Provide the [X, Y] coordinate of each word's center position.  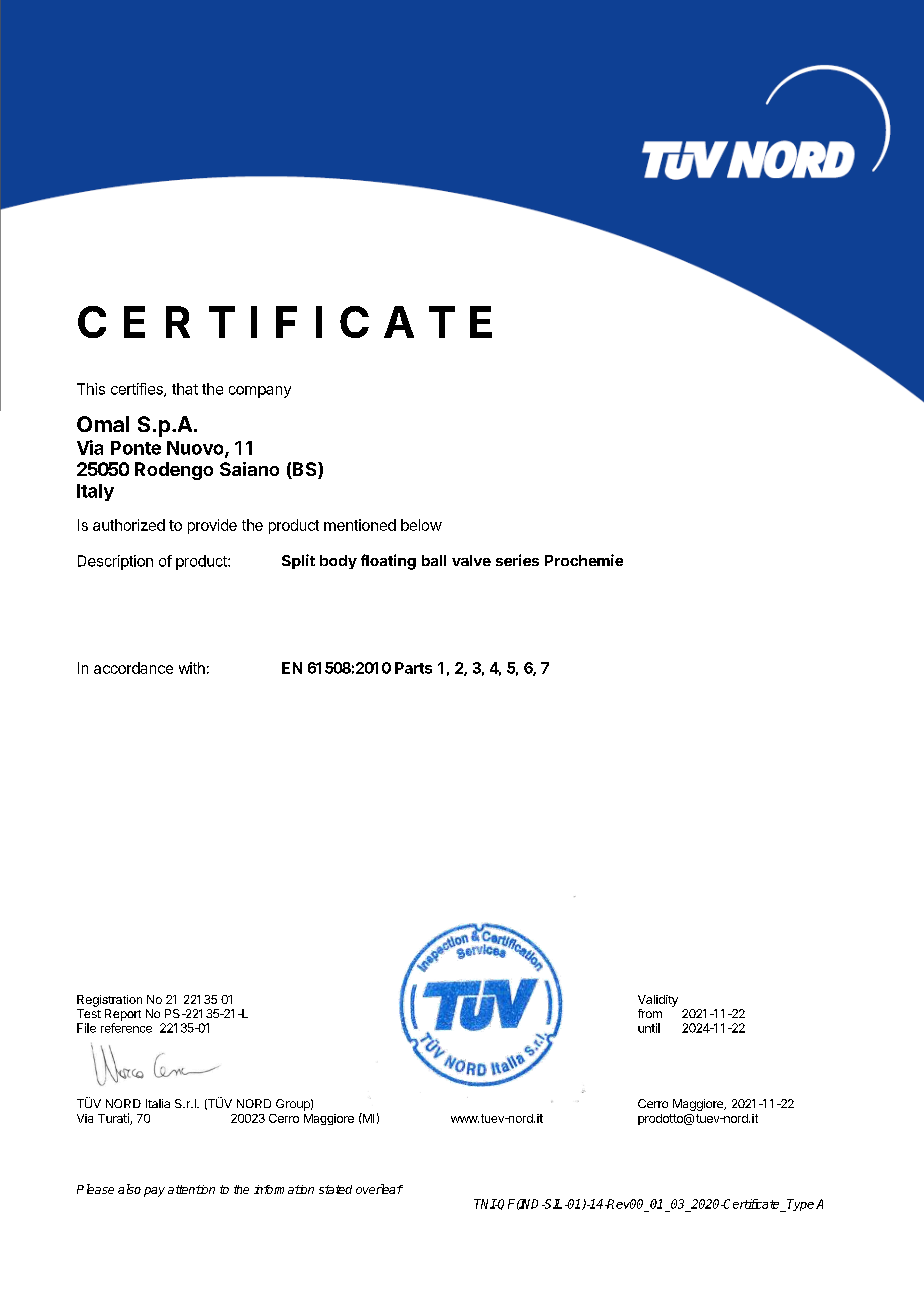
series [517, 560]
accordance [133, 668]
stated [335, 1189]
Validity [658, 1001]
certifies [138, 390]
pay [154, 1192]
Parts [413, 668]
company [260, 392]
